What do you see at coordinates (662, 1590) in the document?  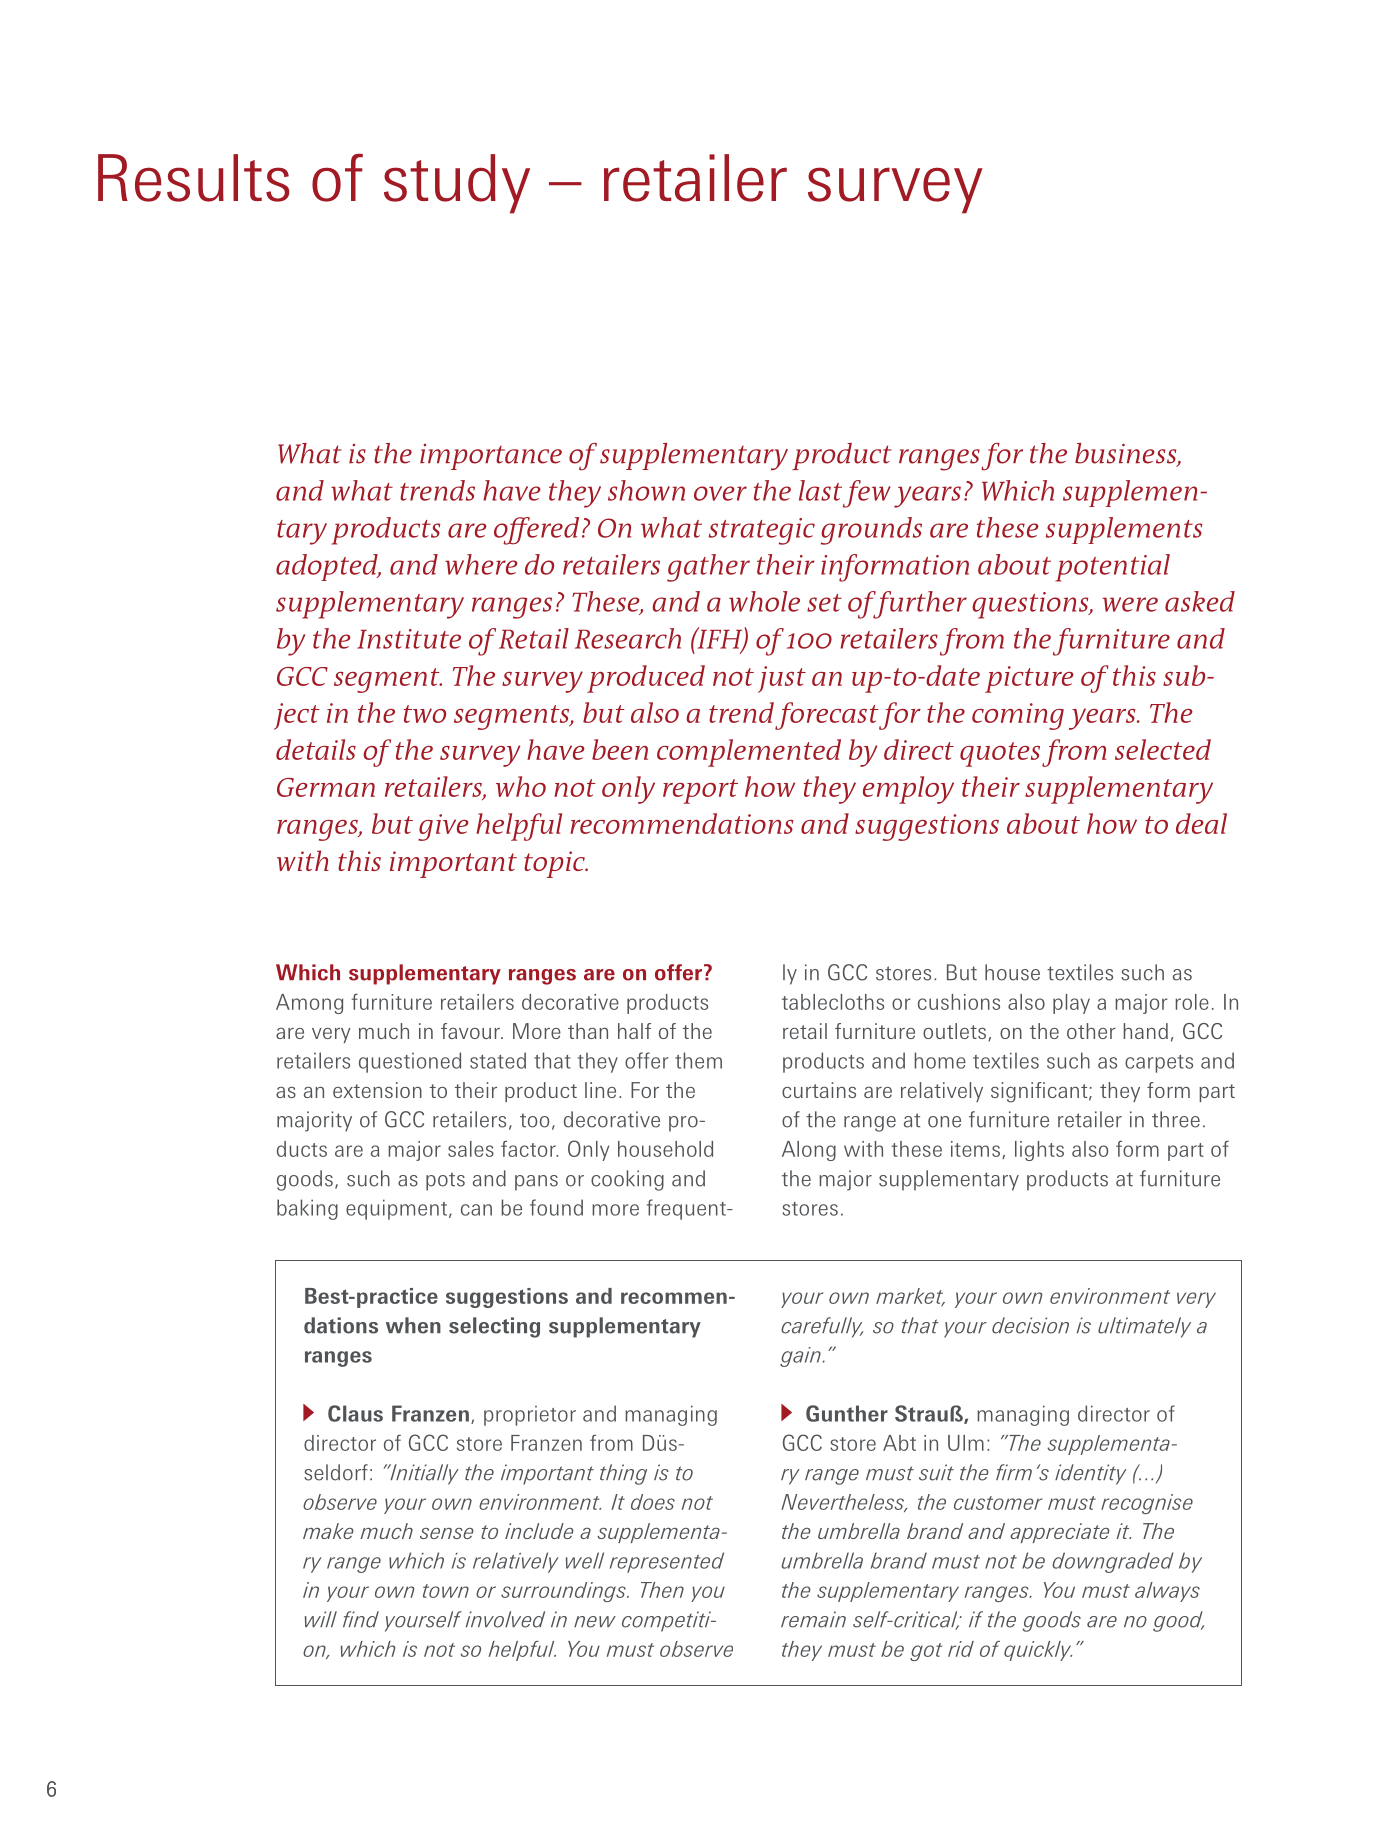 I see `Then` at bounding box center [662, 1590].
